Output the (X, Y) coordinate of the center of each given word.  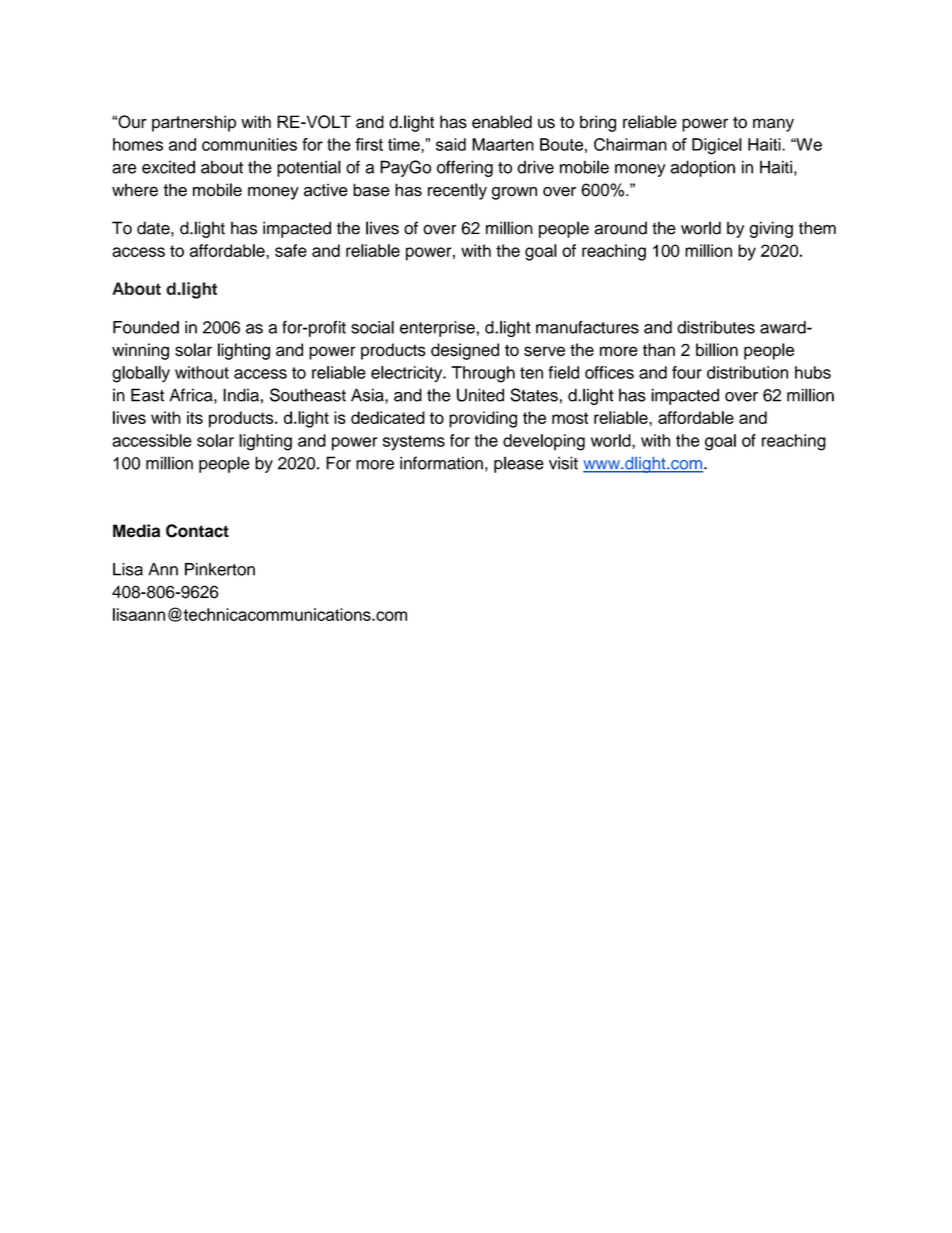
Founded (146, 327)
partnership (194, 123)
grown (514, 193)
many (773, 125)
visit (563, 463)
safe (291, 250)
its (195, 417)
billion (717, 350)
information (441, 463)
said (451, 144)
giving (771, 229)
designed (465, 351)
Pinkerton (220, 569)
